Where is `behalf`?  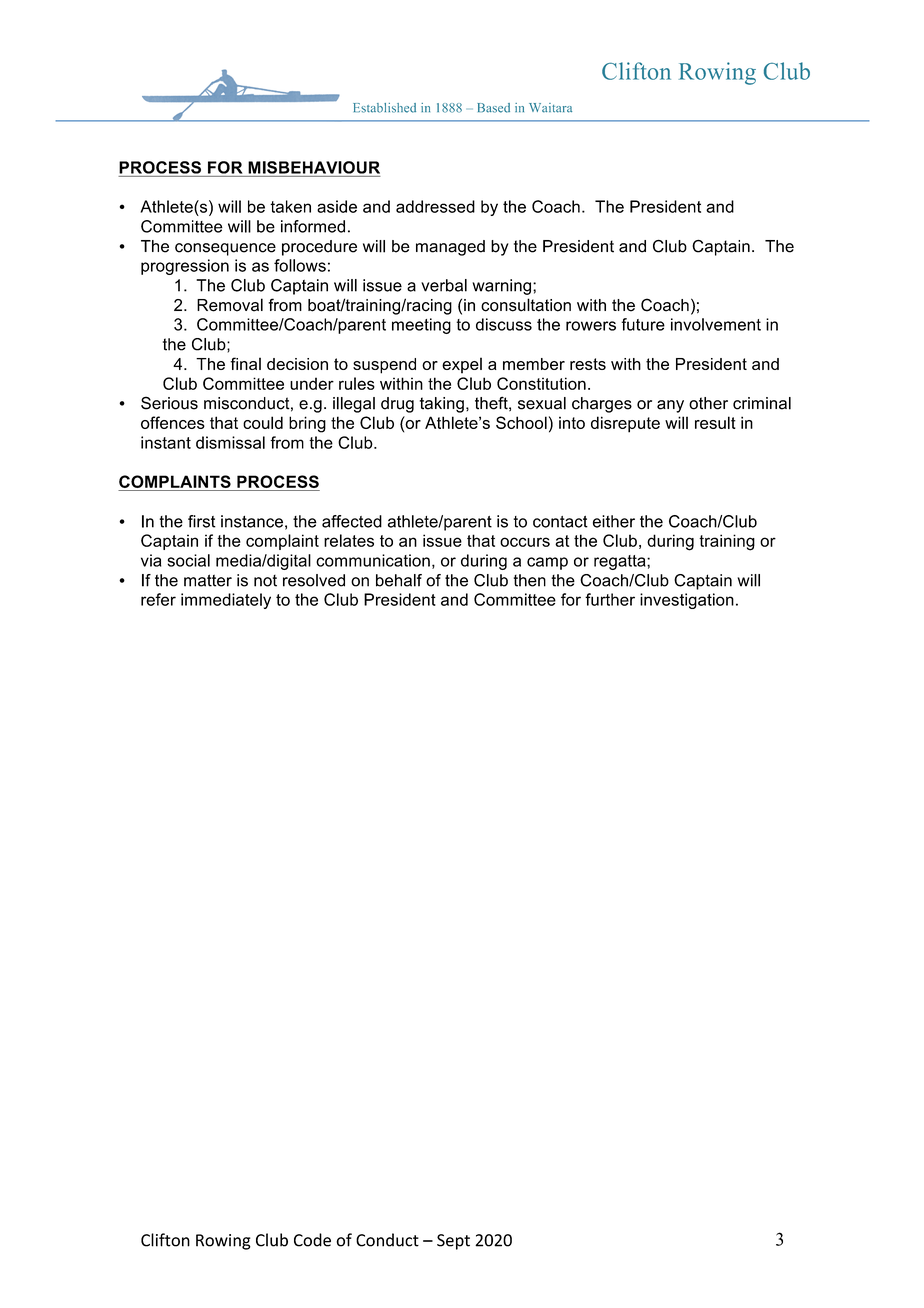
behalf is located at coordinates (399, 580).
